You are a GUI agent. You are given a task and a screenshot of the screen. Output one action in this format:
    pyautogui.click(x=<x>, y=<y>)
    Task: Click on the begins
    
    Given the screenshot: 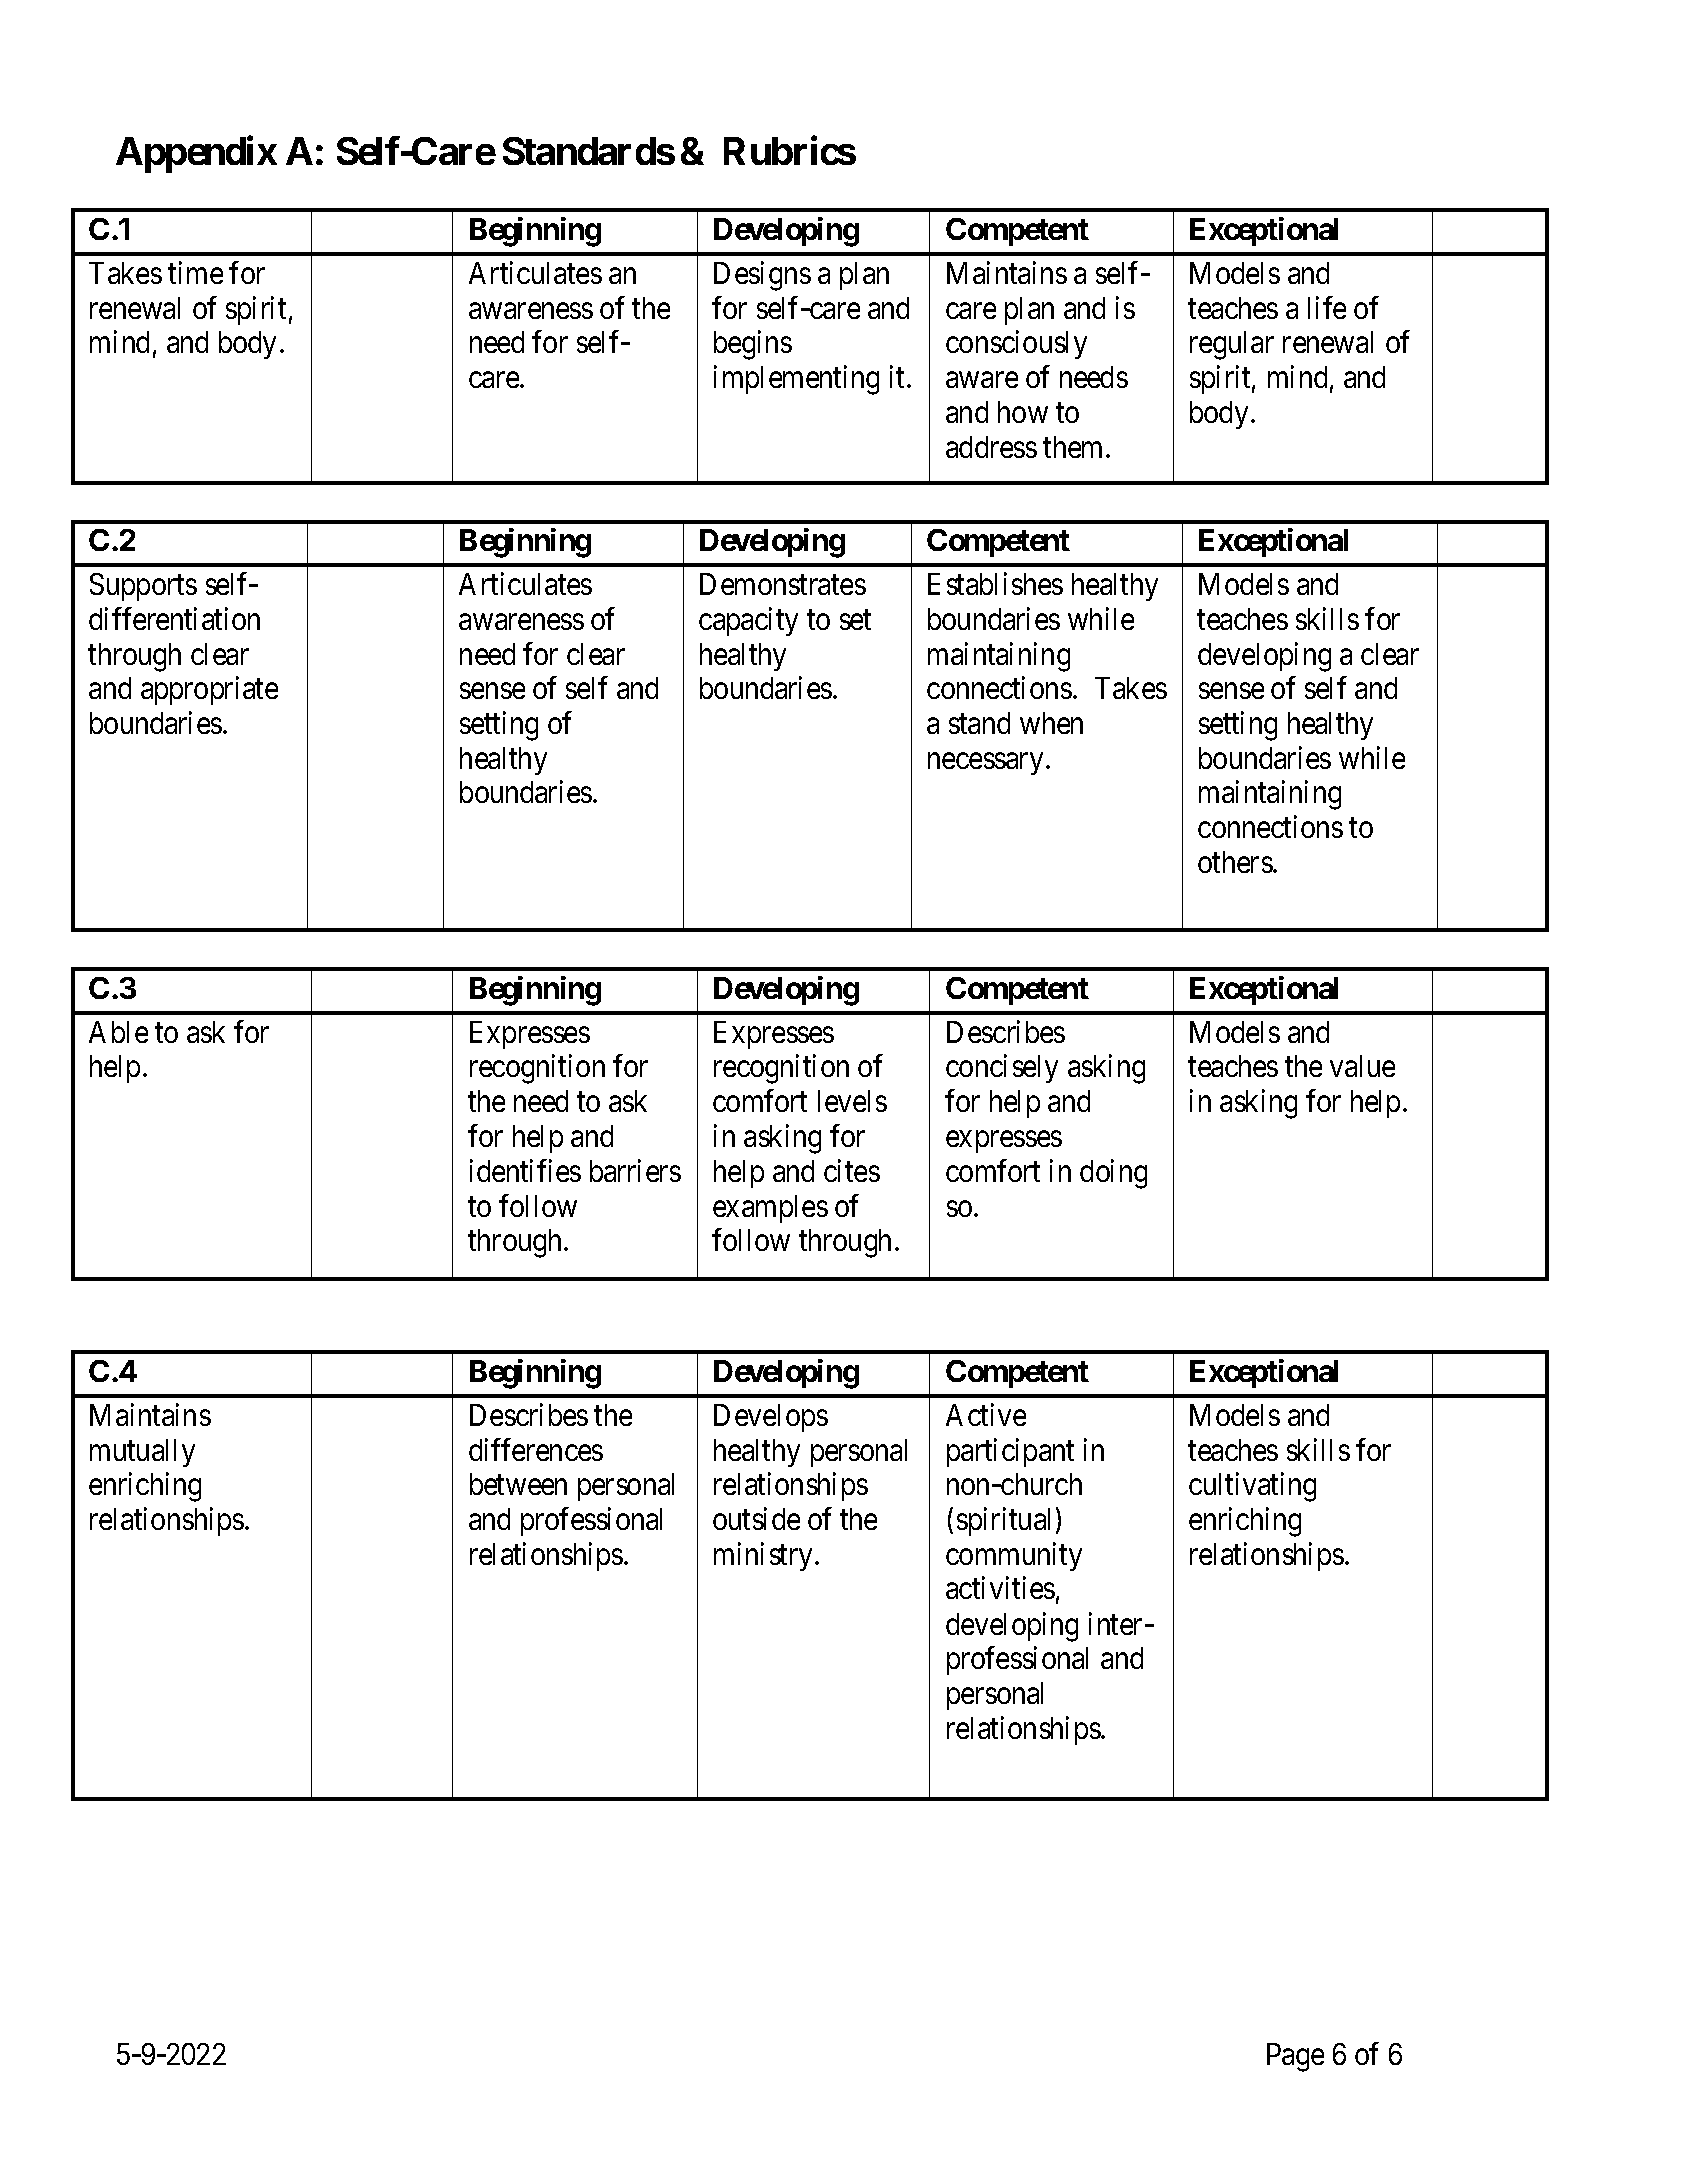 What is the action you would take?
    pyautogui.click(x=753, y=345)
